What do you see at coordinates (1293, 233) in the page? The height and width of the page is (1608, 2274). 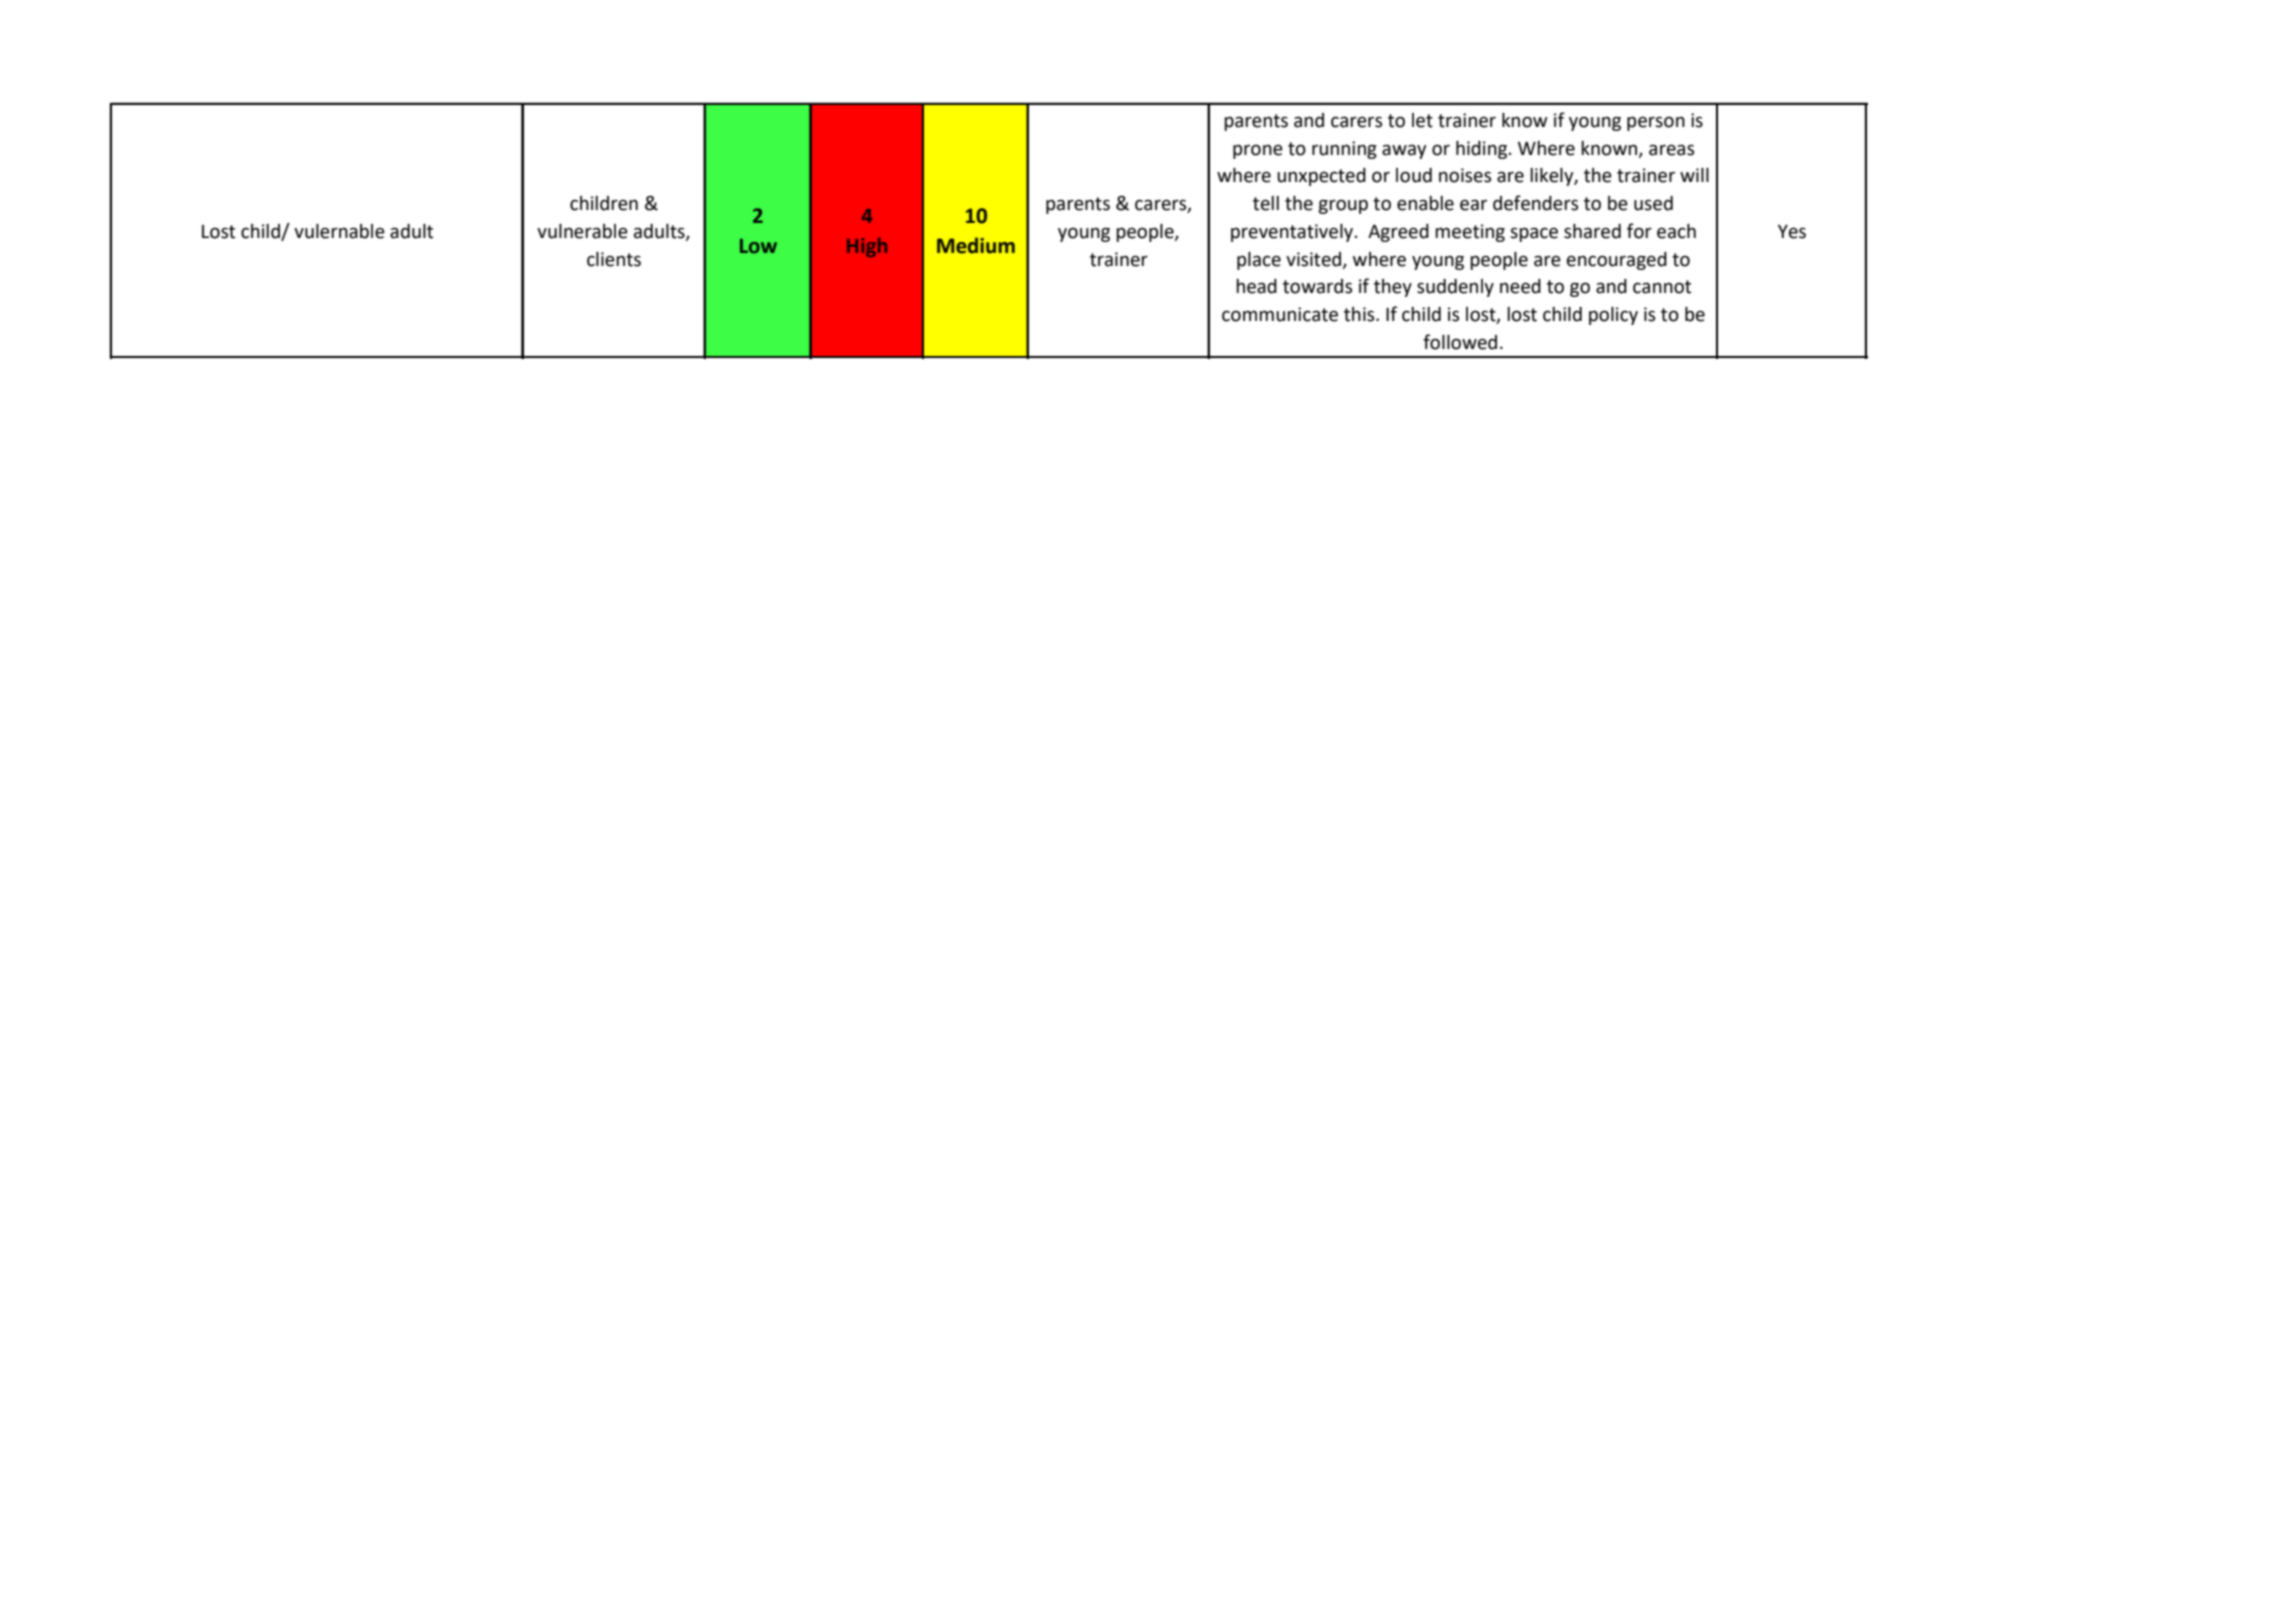 I see `preventatively` at bounding box center [1293, 233].
